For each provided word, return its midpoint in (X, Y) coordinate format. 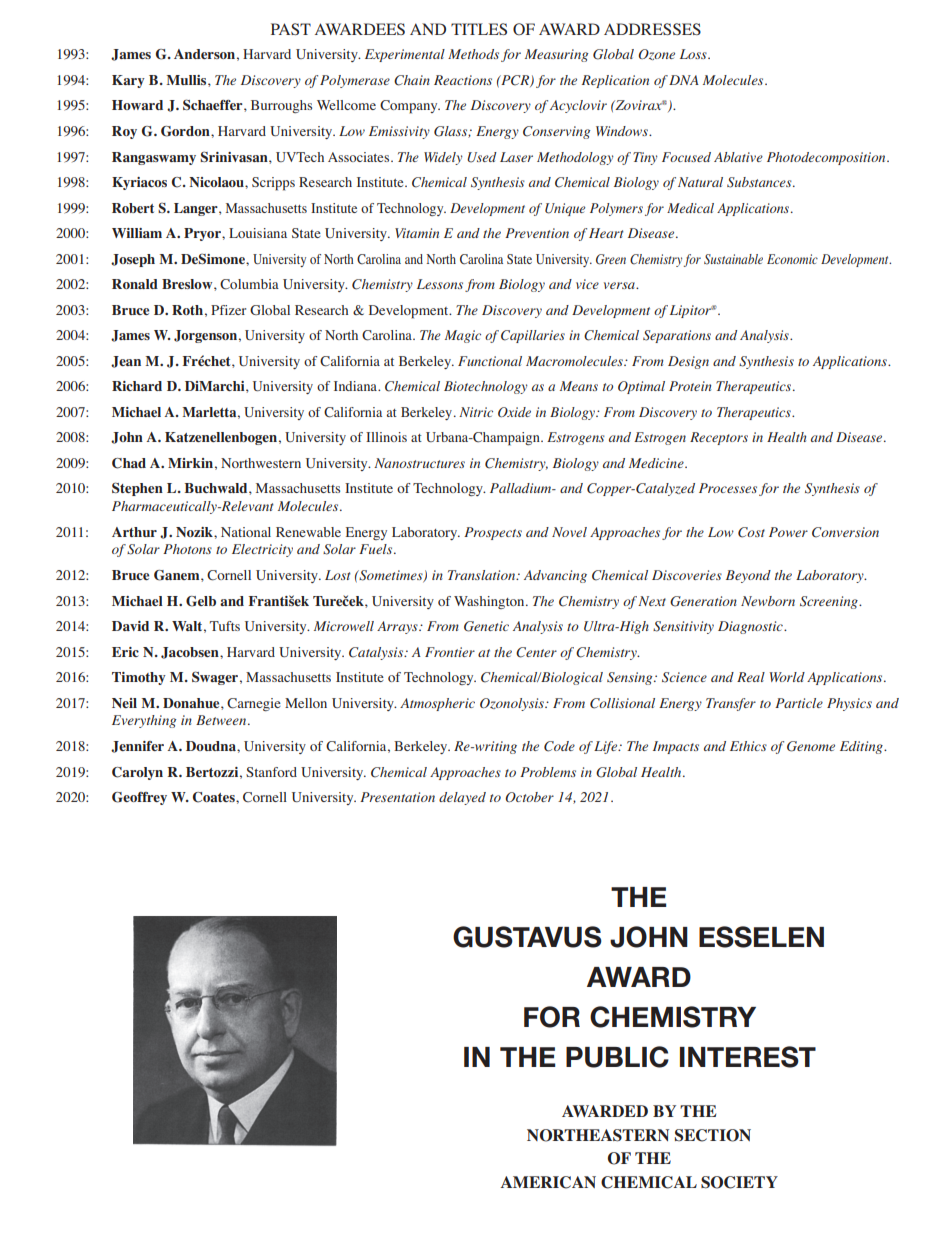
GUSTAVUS (527, 937)
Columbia (249, 284)
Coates (215, 797)
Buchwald (217, 488)
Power (788, 532)
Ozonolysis (513, 704)
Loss (694, 54)
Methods (473, 54)
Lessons (440, 284)
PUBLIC (617, 1057)
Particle (799, 703)
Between (222, 720)
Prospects (493, 533)
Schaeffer (214, 104)
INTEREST (748, 1057)
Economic (792, 259)
